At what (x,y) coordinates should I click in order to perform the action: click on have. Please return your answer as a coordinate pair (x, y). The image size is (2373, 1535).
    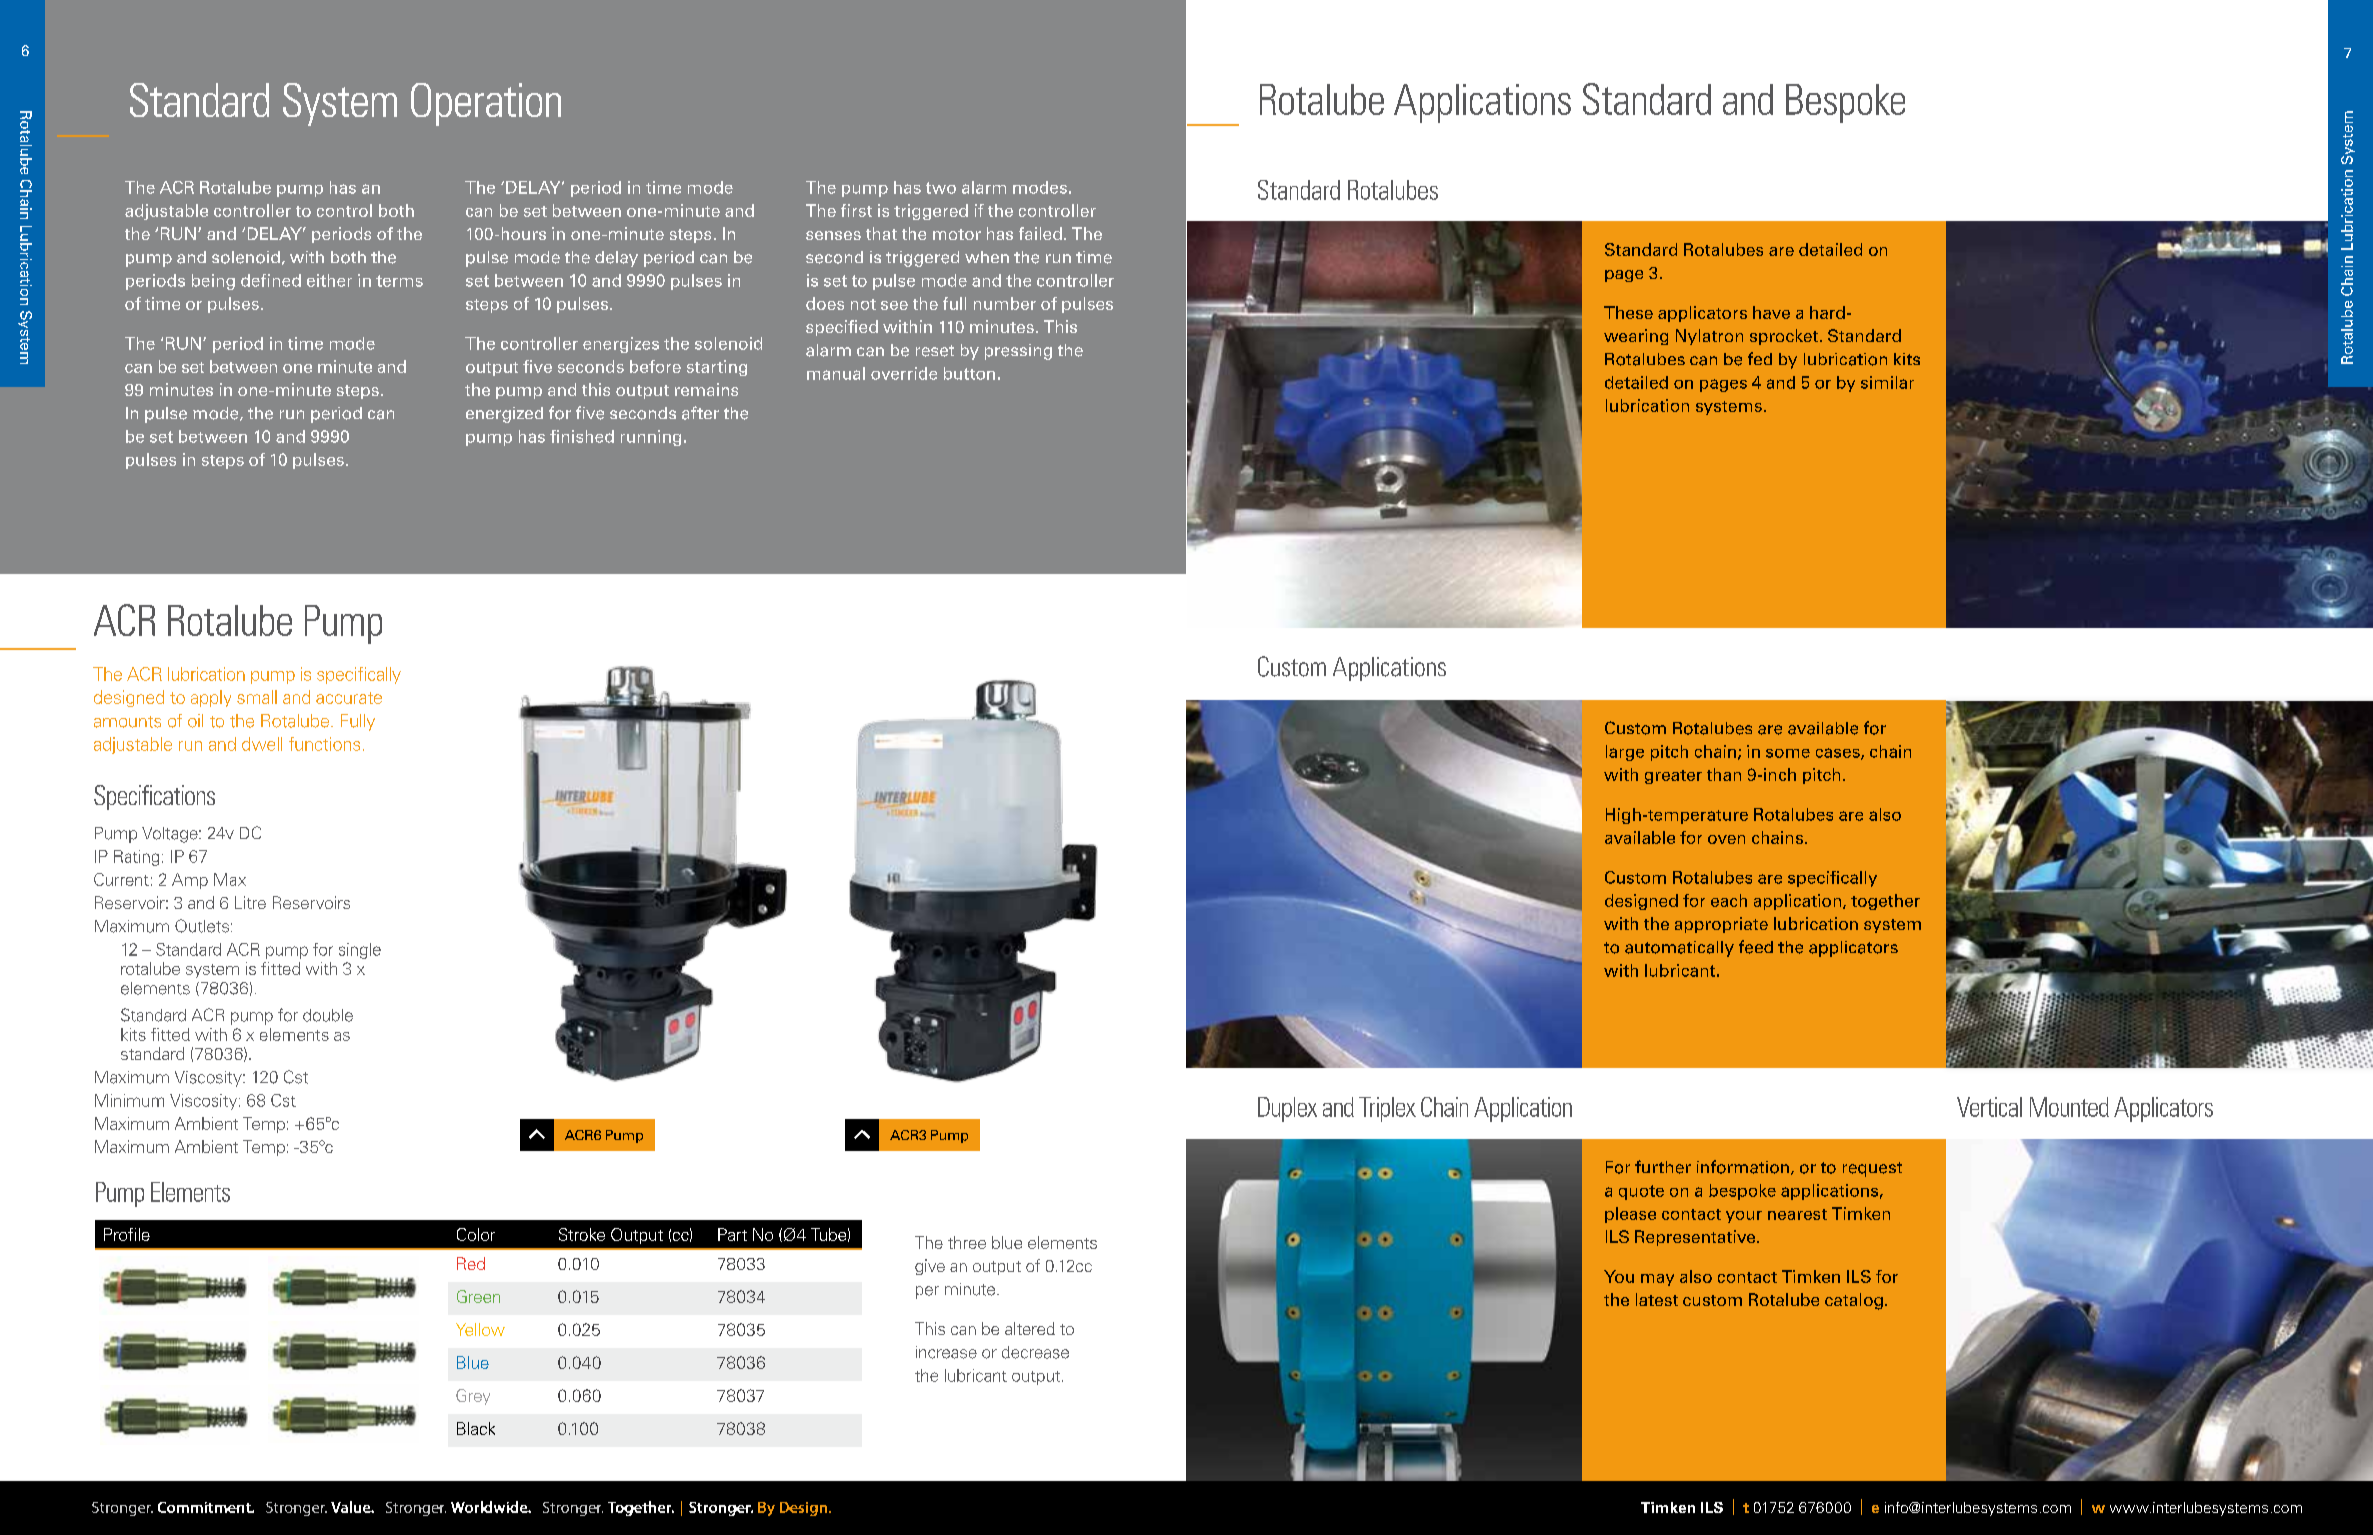
    Looking at the image, I should click on (1771, 312).
